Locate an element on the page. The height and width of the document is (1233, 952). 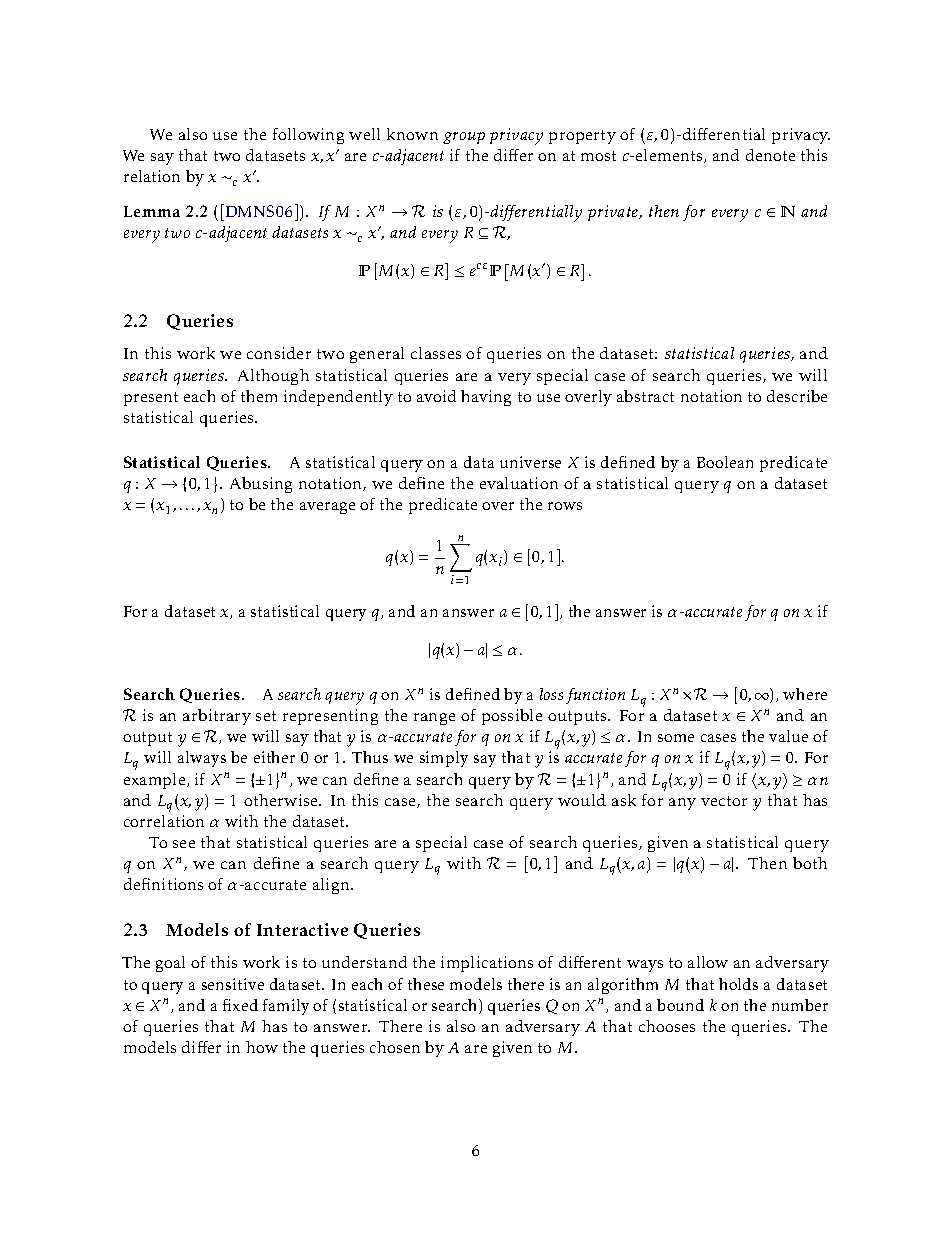
denote is located at coordinates (770, 155).
